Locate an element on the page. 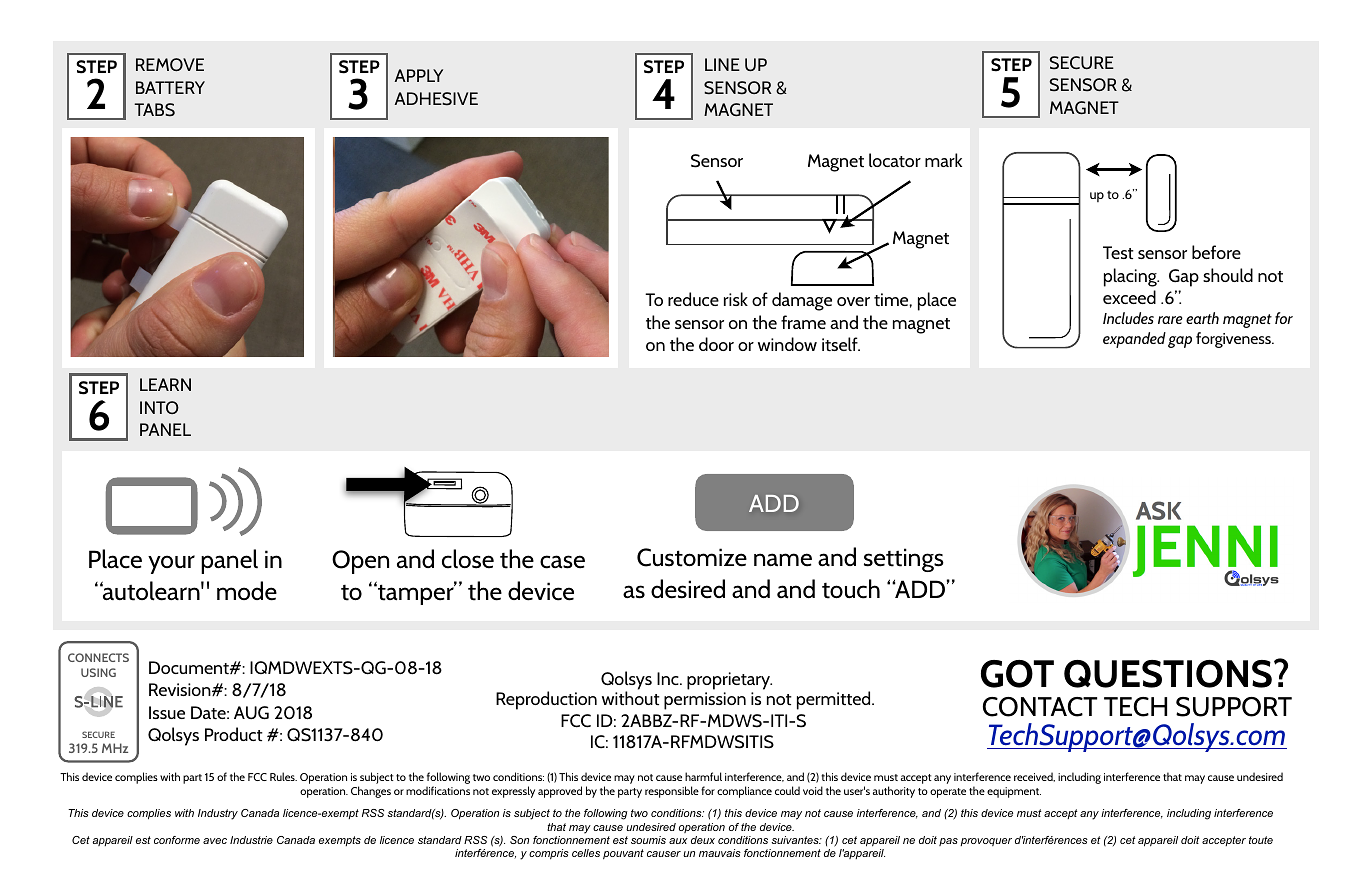 This document has width=1372, height=887. reduce is located at coordinates (693, 299).
